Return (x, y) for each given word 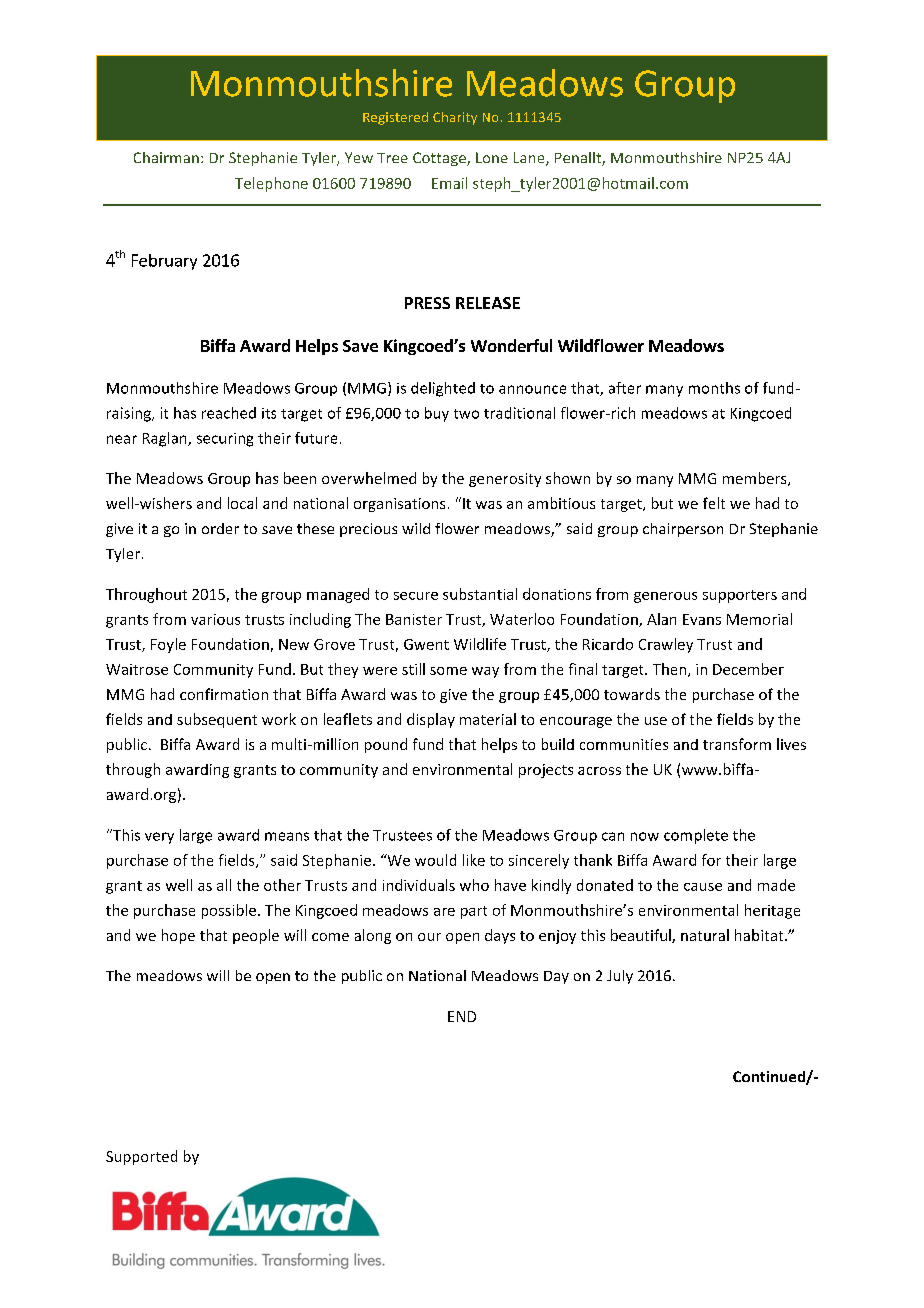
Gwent (426, 644)
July (620, 977)
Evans (702, 619)
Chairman (166, 157)
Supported (141, 1157)
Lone (492, 157)
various (215, 619)
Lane (530, 159)
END (462, 1016)
